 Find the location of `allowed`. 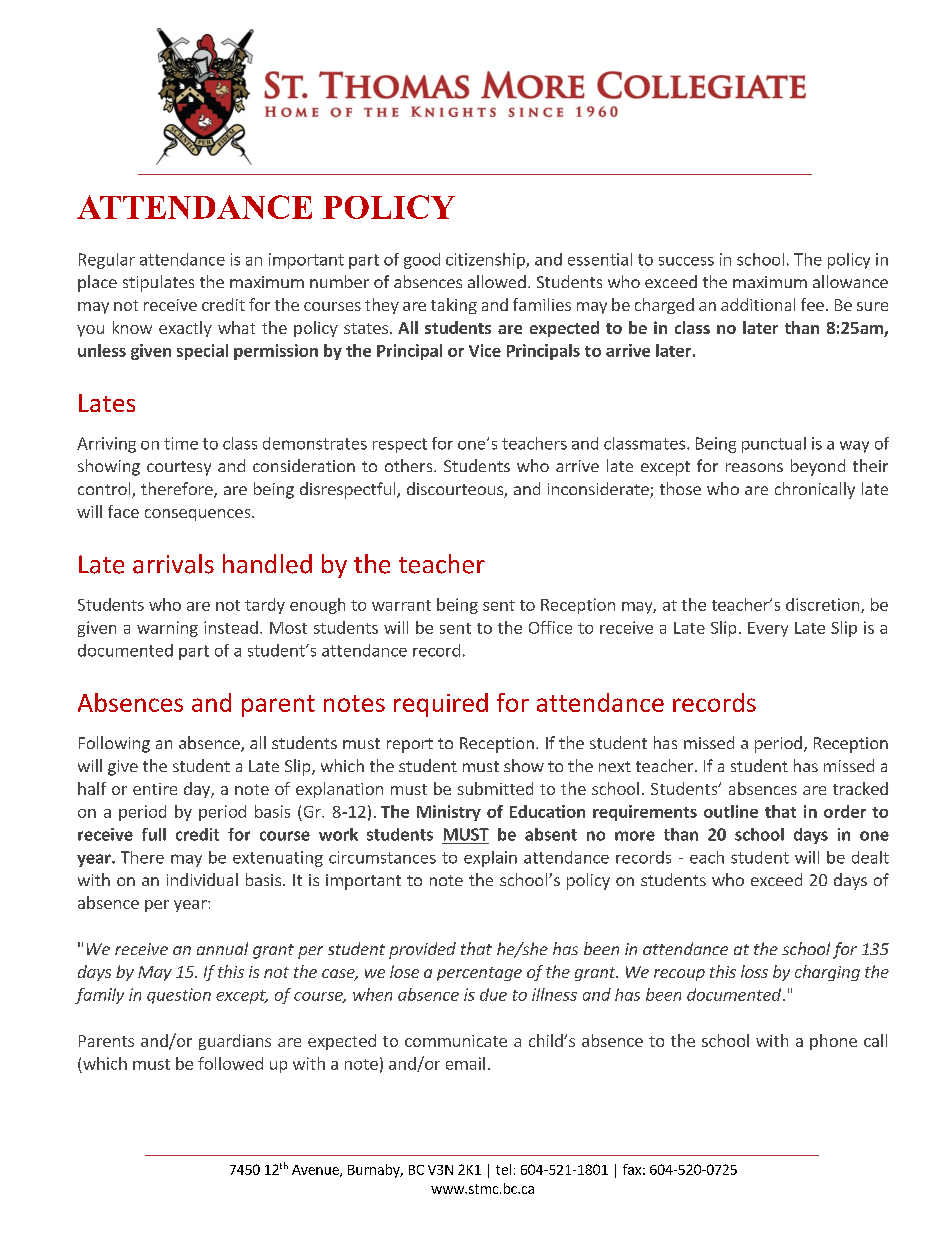

allowed is located at coordinates (497, 281).
